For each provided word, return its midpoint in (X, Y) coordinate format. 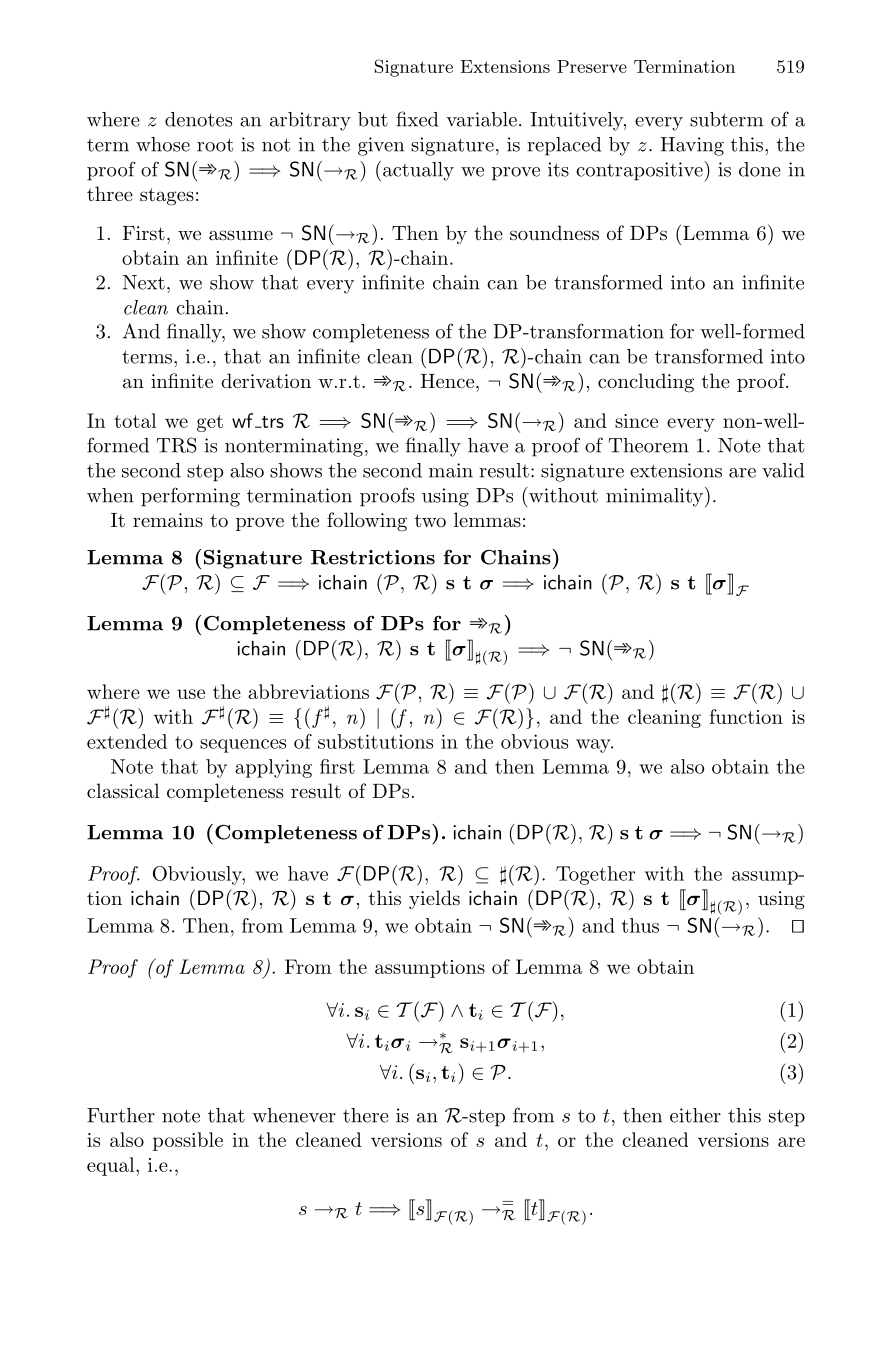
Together (595, 875)
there (366, 1115)
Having (692, 146)
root (215, 145)
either (695, 1115)
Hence (447, 381)
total (135, 420)
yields (434, 899)
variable (481, 119)
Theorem (649, 445)
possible (188, 1141)
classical (123, 791)
